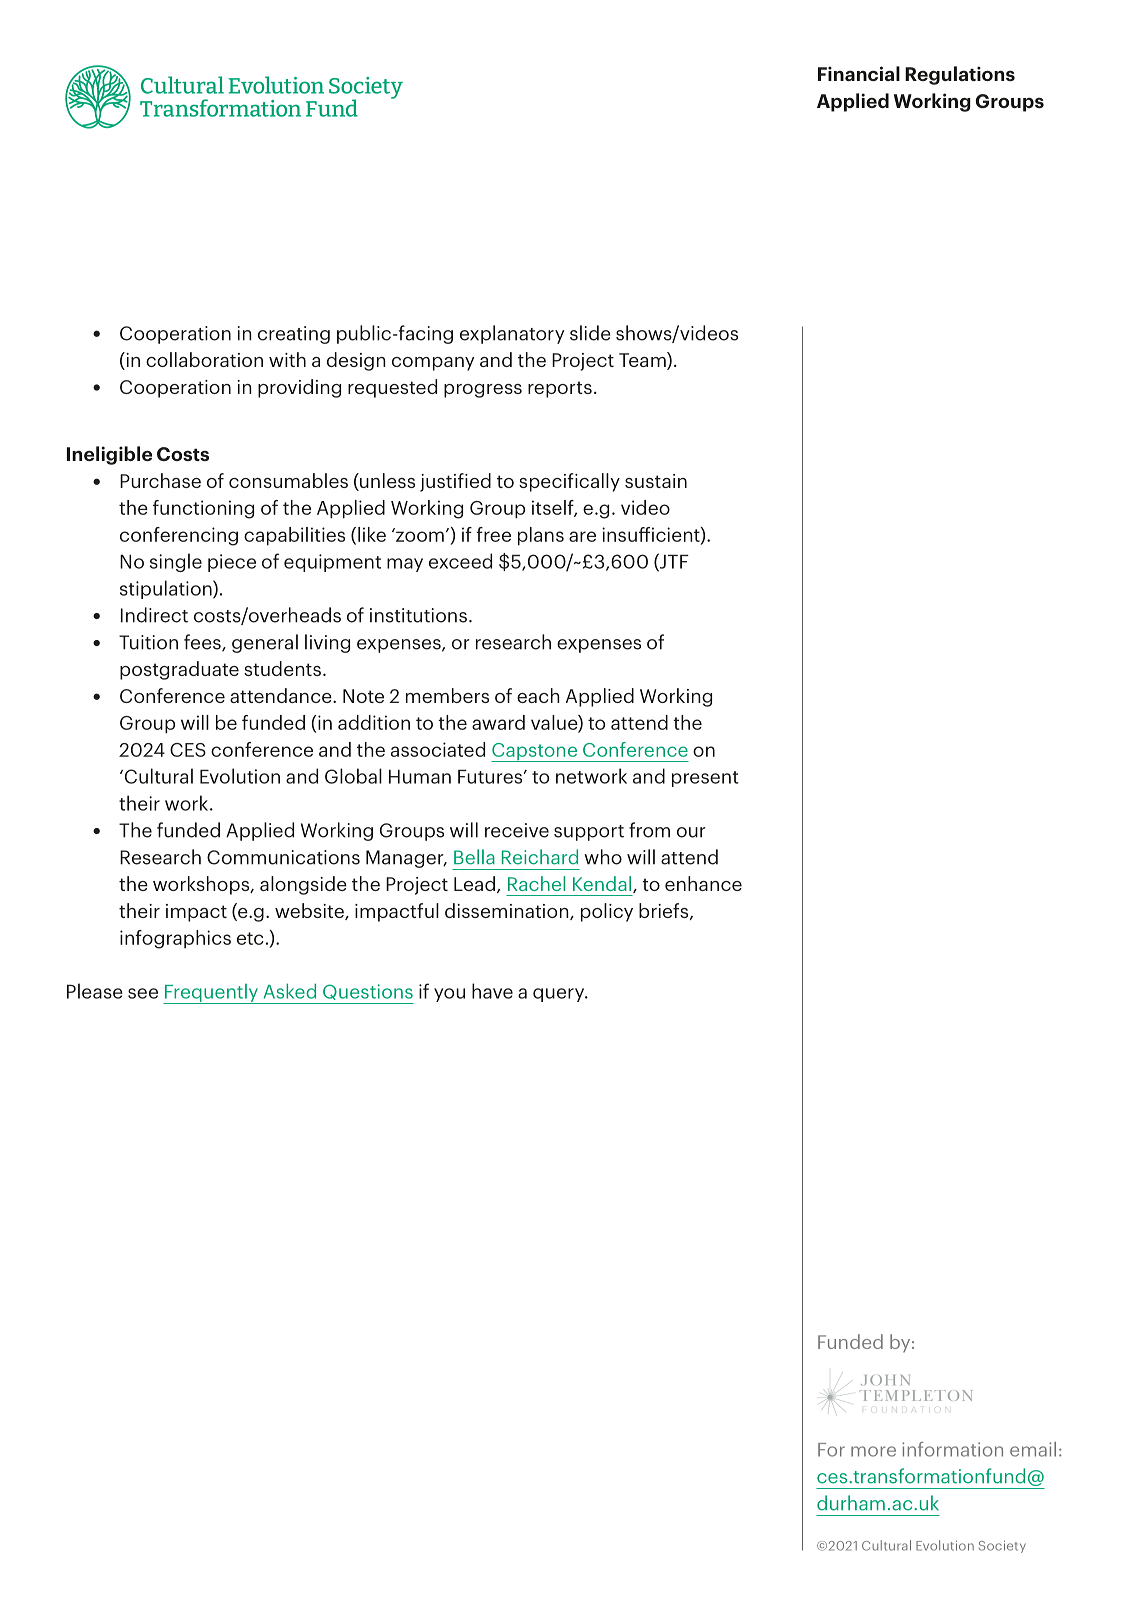 The image size is (1143, 1616). I want to click on see, so click(143, 993).
